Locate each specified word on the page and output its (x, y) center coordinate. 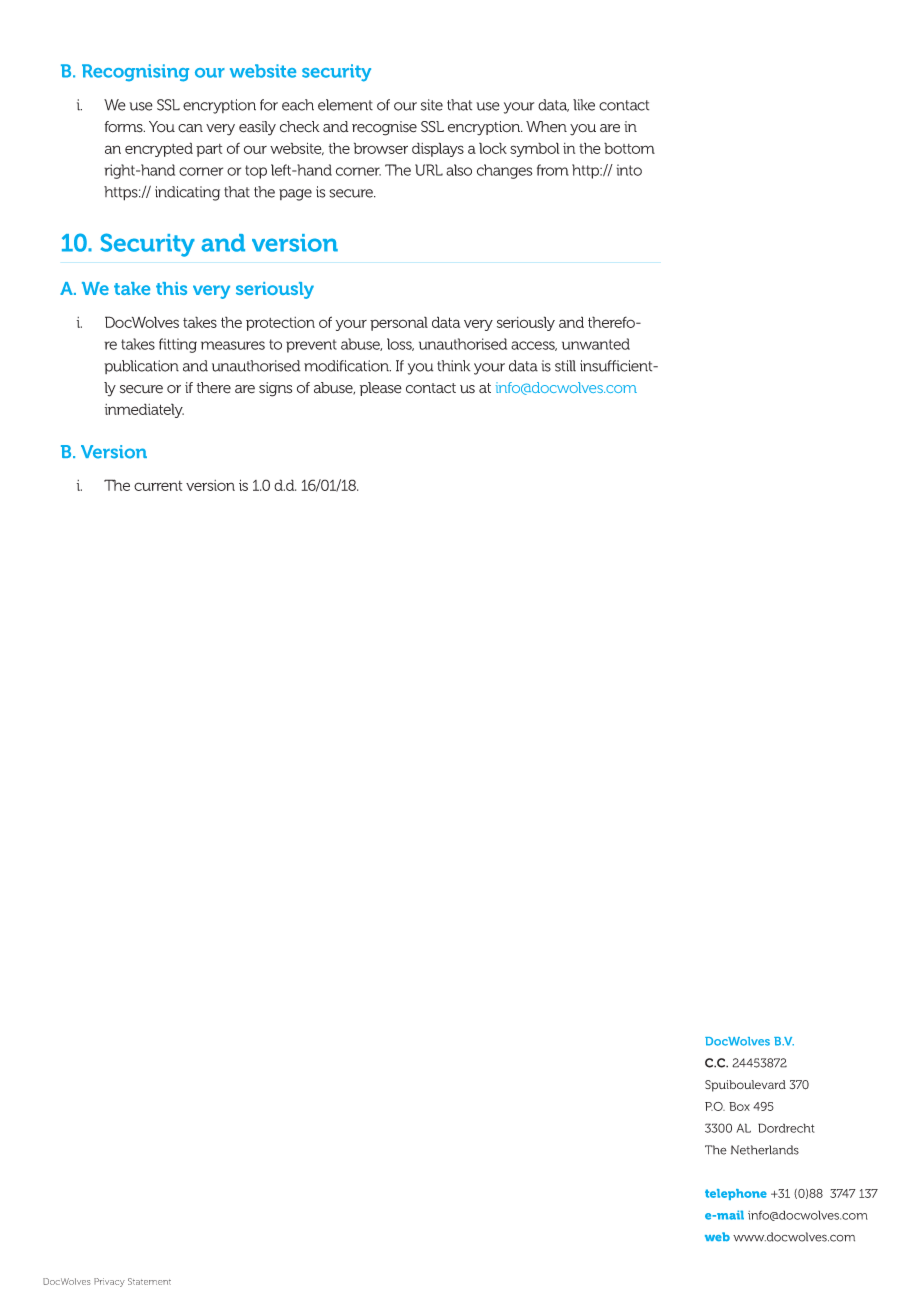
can (190, 128)
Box (739, 1106)
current (158, 486)
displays (438, 149)
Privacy (109, 1282)
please (381, 389)
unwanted (596, 344)
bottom (629, 148)
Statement (149, 1281)
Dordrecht (786, 1128)
